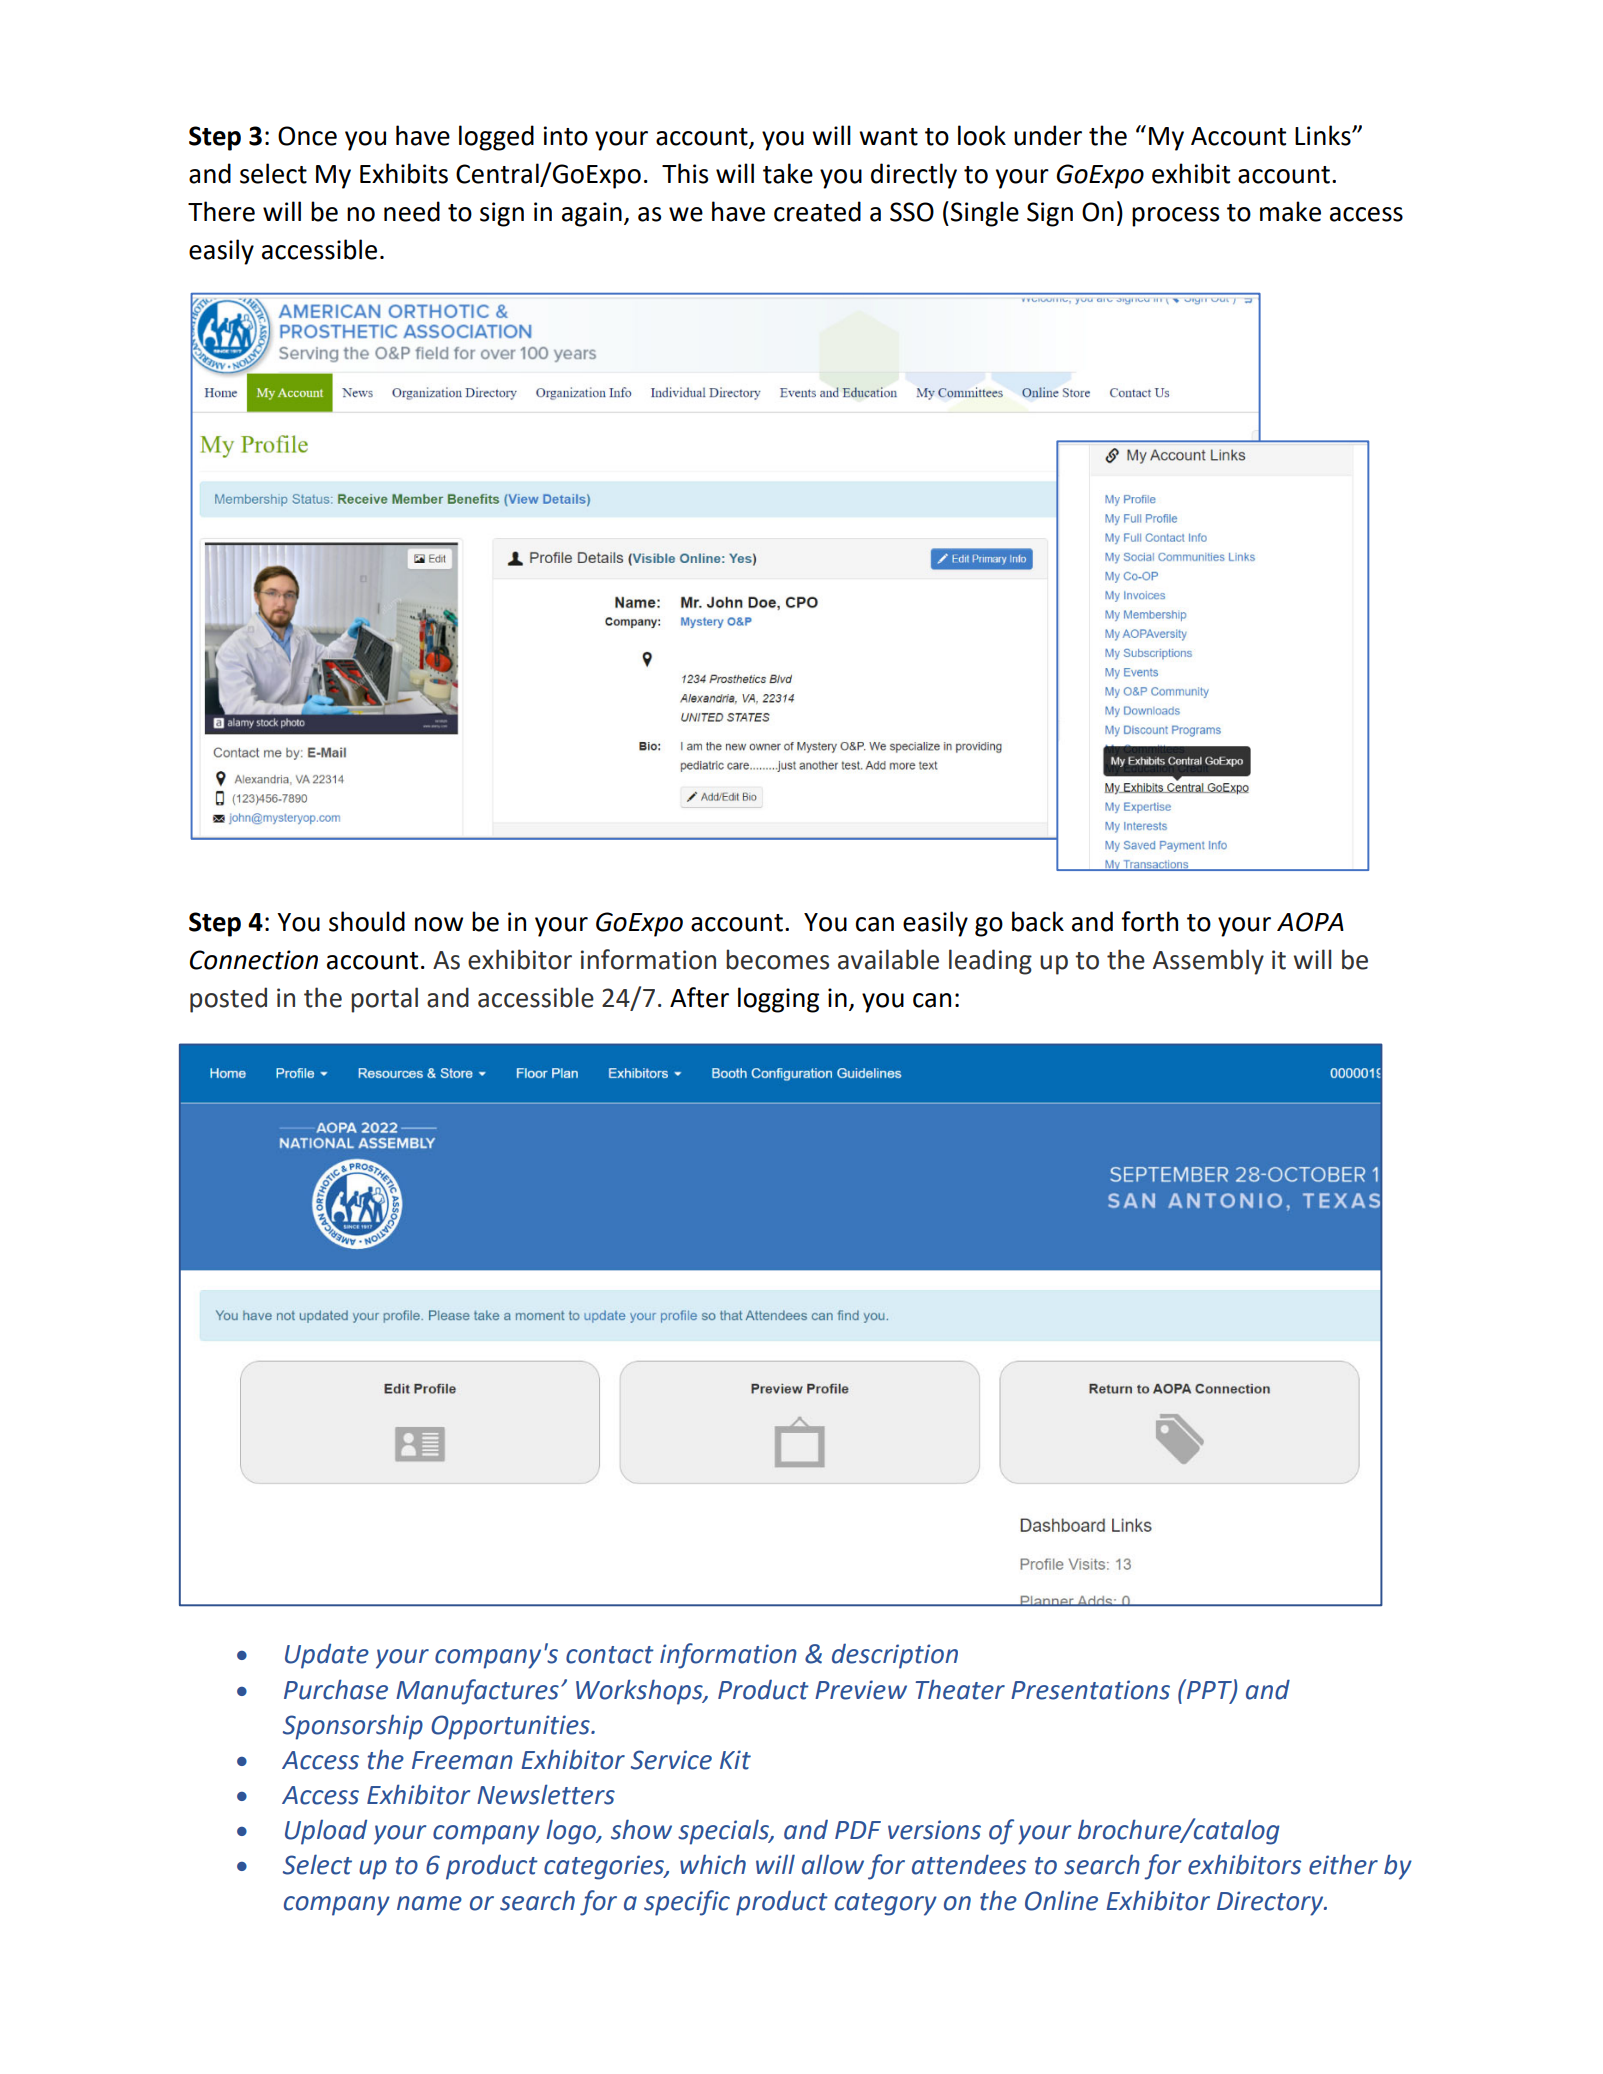  Describe the element at coordinates (1149, 921) in the screenshot. I see `forth` at that location.
